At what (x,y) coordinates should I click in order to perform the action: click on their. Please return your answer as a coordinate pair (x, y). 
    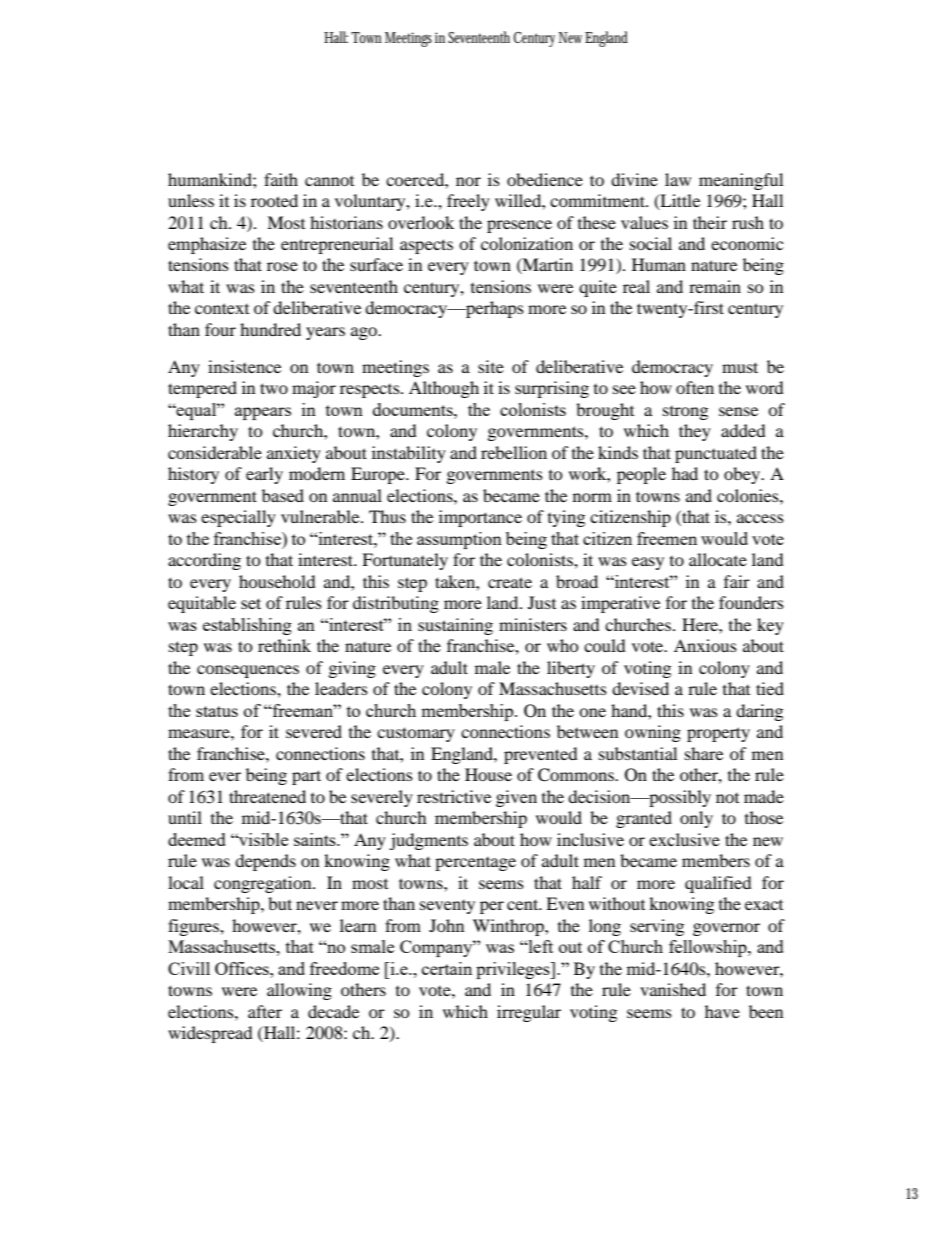
    Looking at the image, I should click on (710, 222).
